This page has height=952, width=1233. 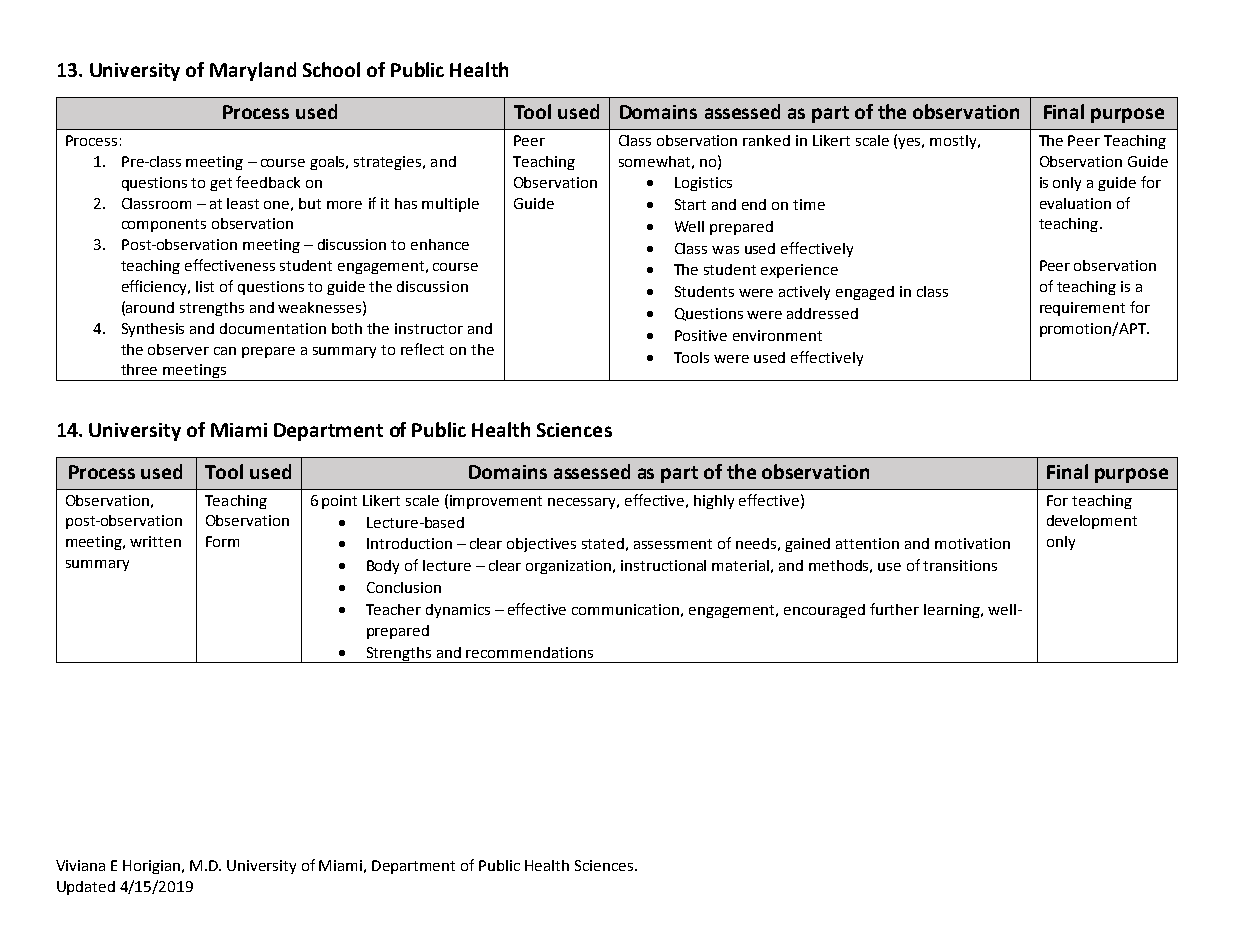 I want to click on instructional, so click(x=663, y=565).
